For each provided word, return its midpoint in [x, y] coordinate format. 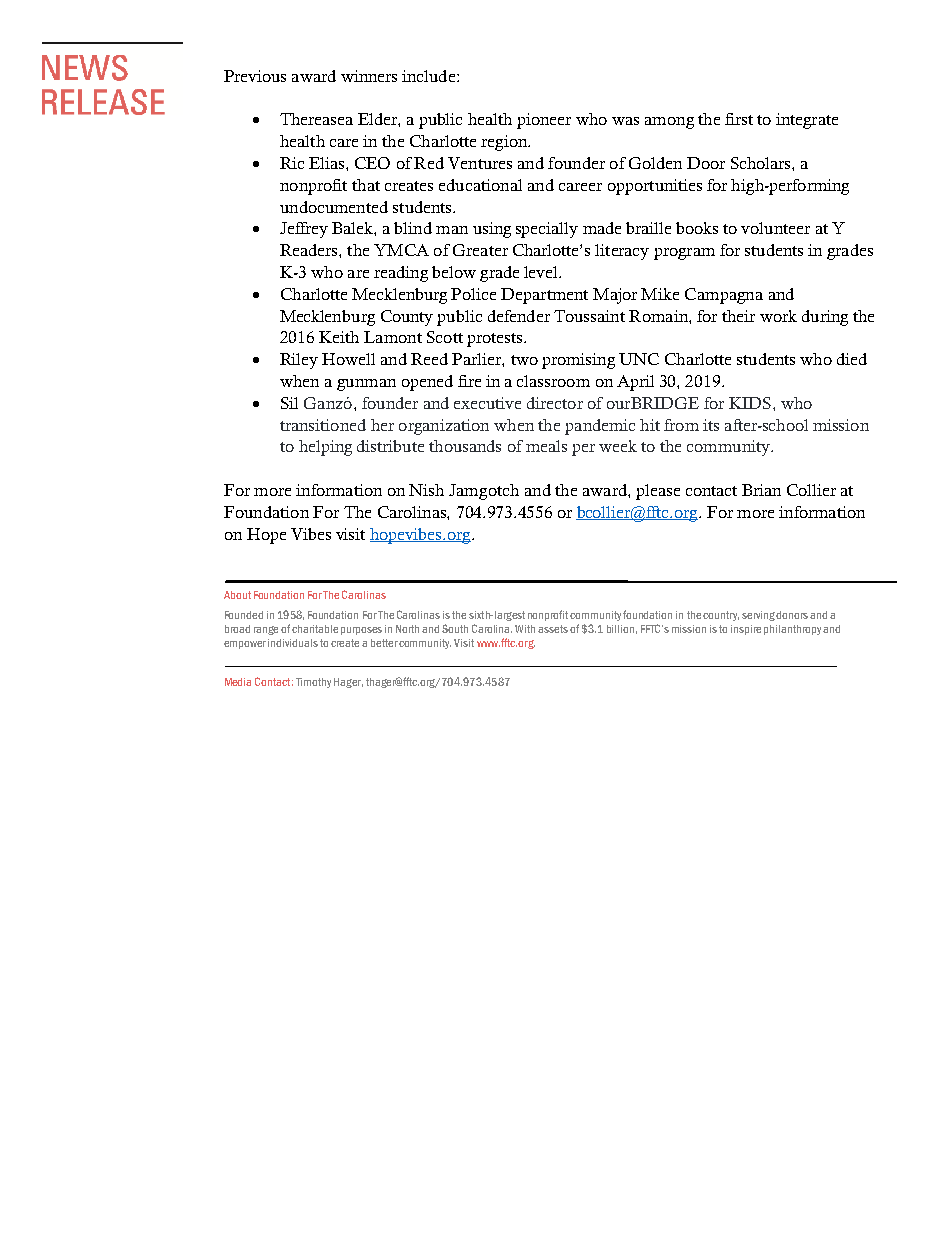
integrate [807, 121]
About [237, 595]
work [778, 316]
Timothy [313, 683]
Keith [339, 337]
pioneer [544, 121]
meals [546, 446]
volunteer [775, 228]
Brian [761, 490]
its [711, 425]
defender [519, 316]
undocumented [334, 207]
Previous [255, 76]
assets [553, 629]
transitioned [323, 425]
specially [547, 230]
